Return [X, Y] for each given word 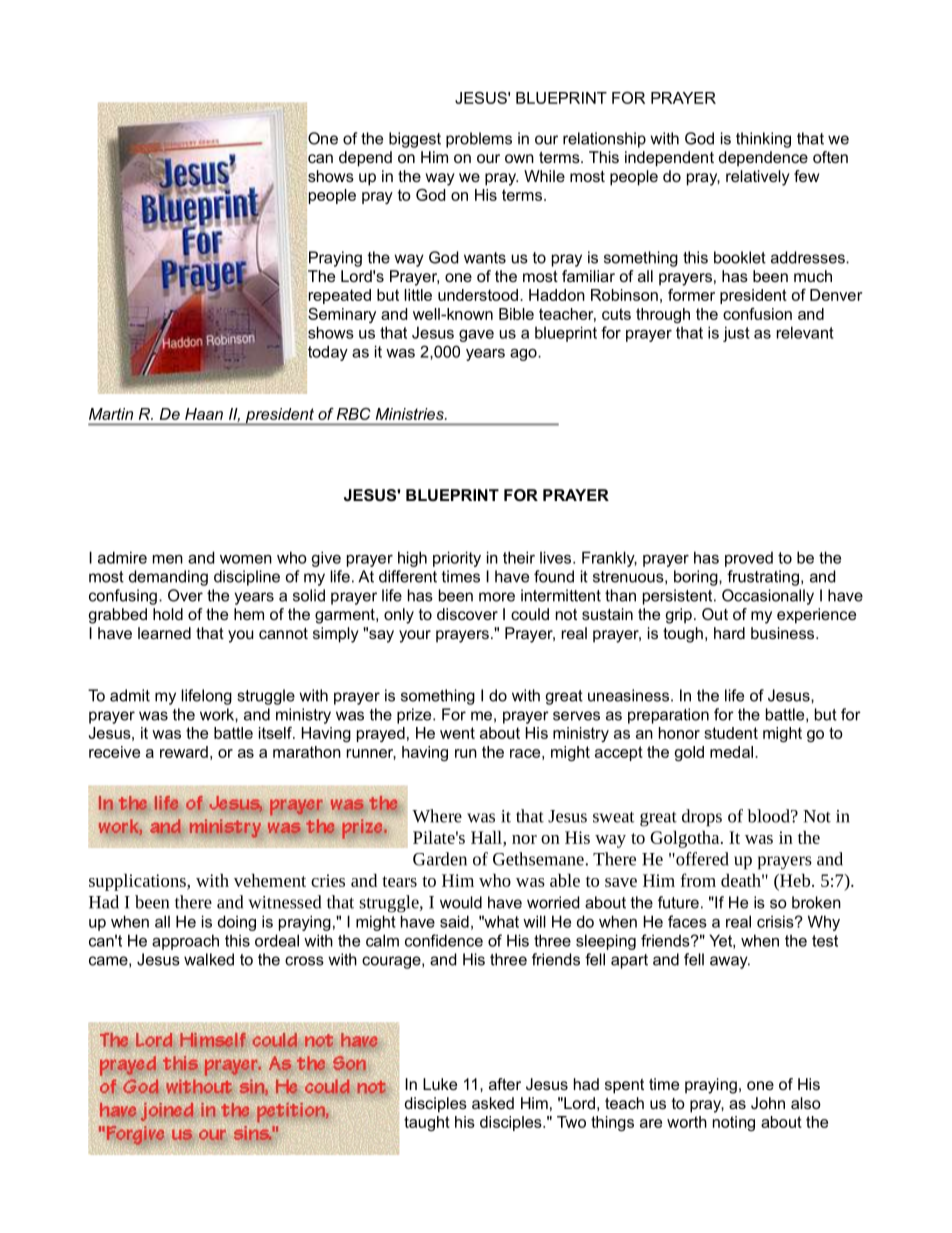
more [497, 597]
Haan [204, 414]
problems [479, 140]
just [736, 334]
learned [164, 633]
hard [729, 633]
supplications [138, 882]
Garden [440, 859]
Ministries [411, 414]
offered [701, 859]
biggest [415, 140]
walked [209, 959]
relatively [758, 178]
